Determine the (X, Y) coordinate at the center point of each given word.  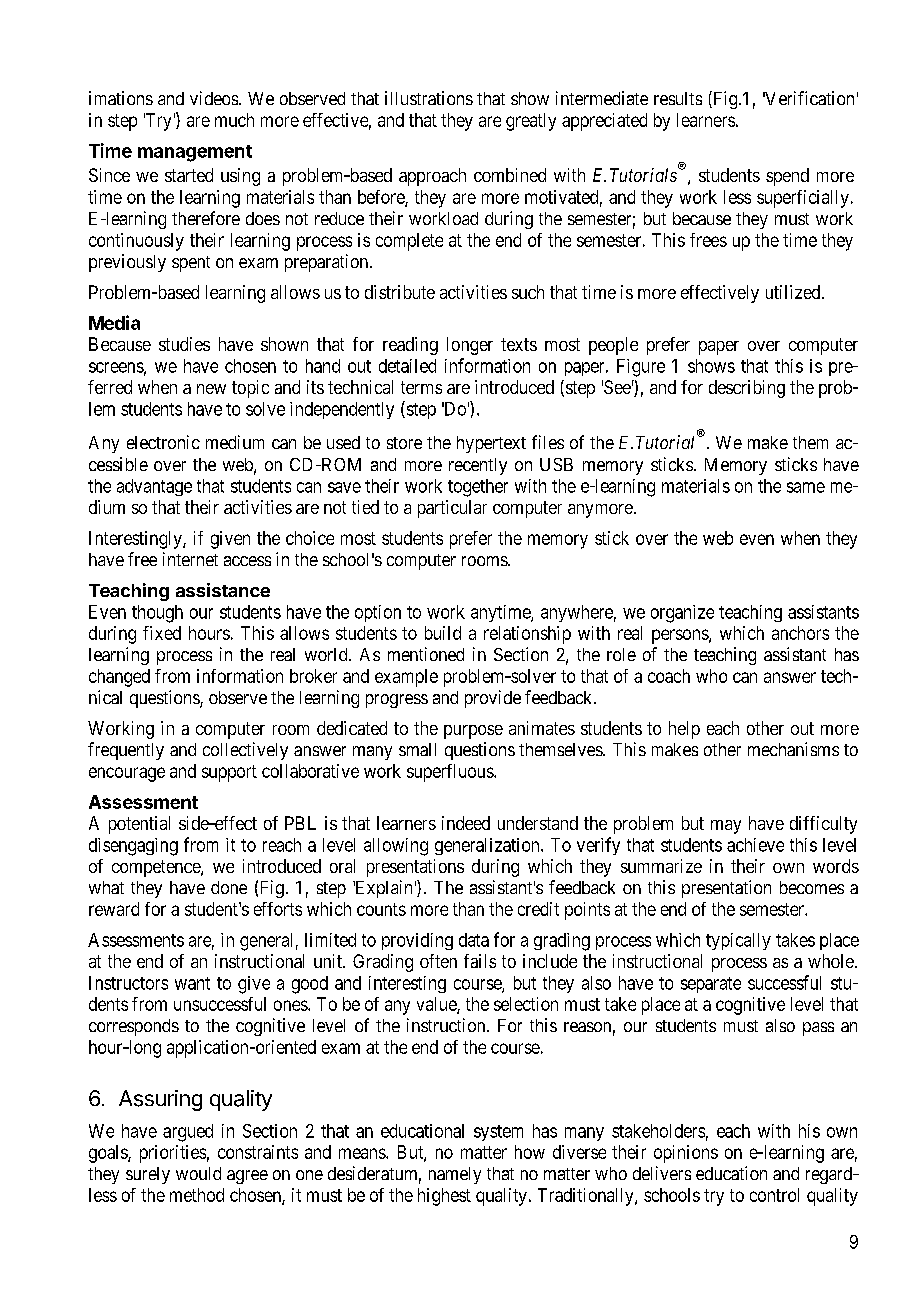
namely (455, 1175)
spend (787, 177)
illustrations (429, 98)
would (198, 1173)
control (774, 1195)
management (195, 153)
